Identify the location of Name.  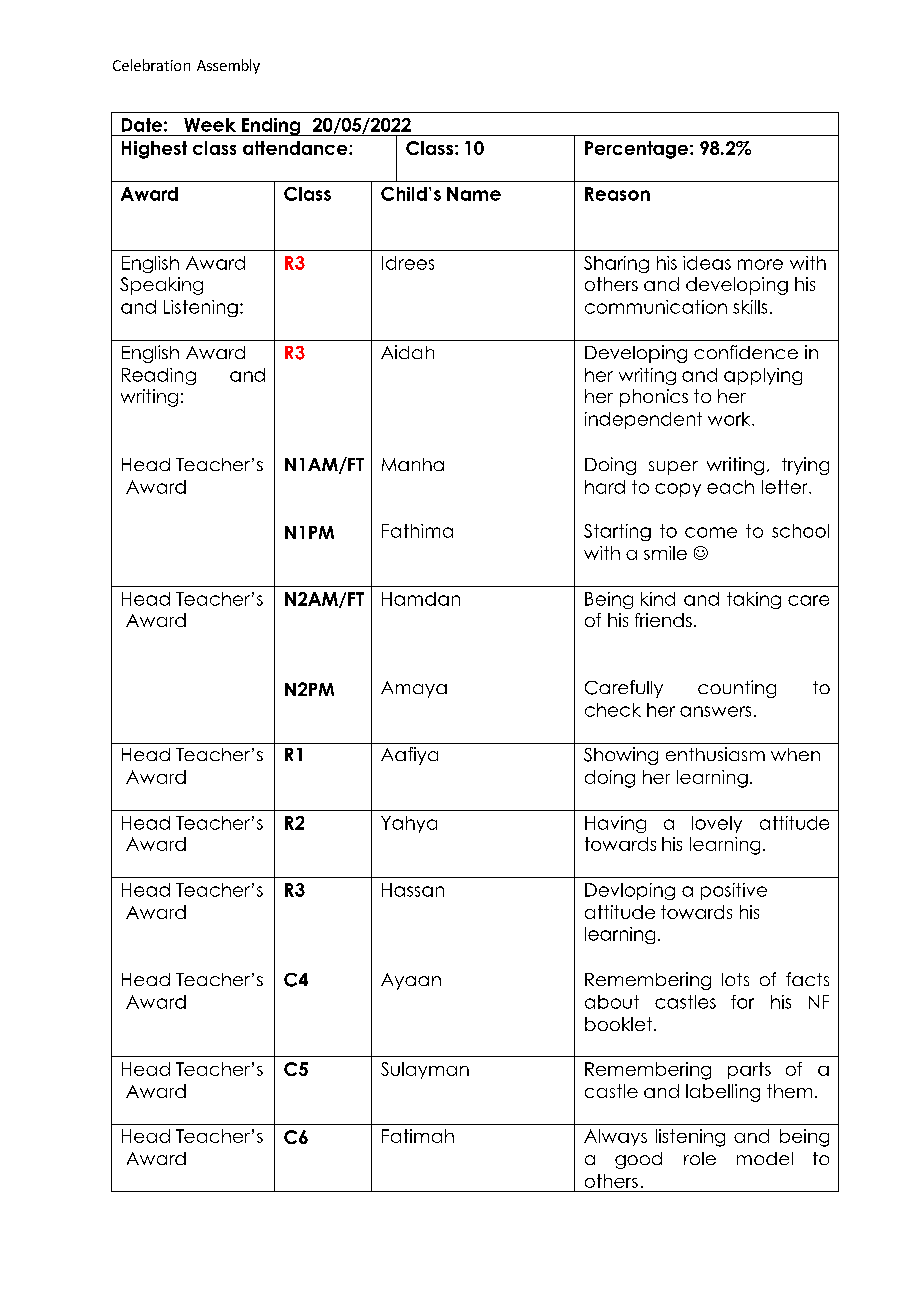
(474, 194).
